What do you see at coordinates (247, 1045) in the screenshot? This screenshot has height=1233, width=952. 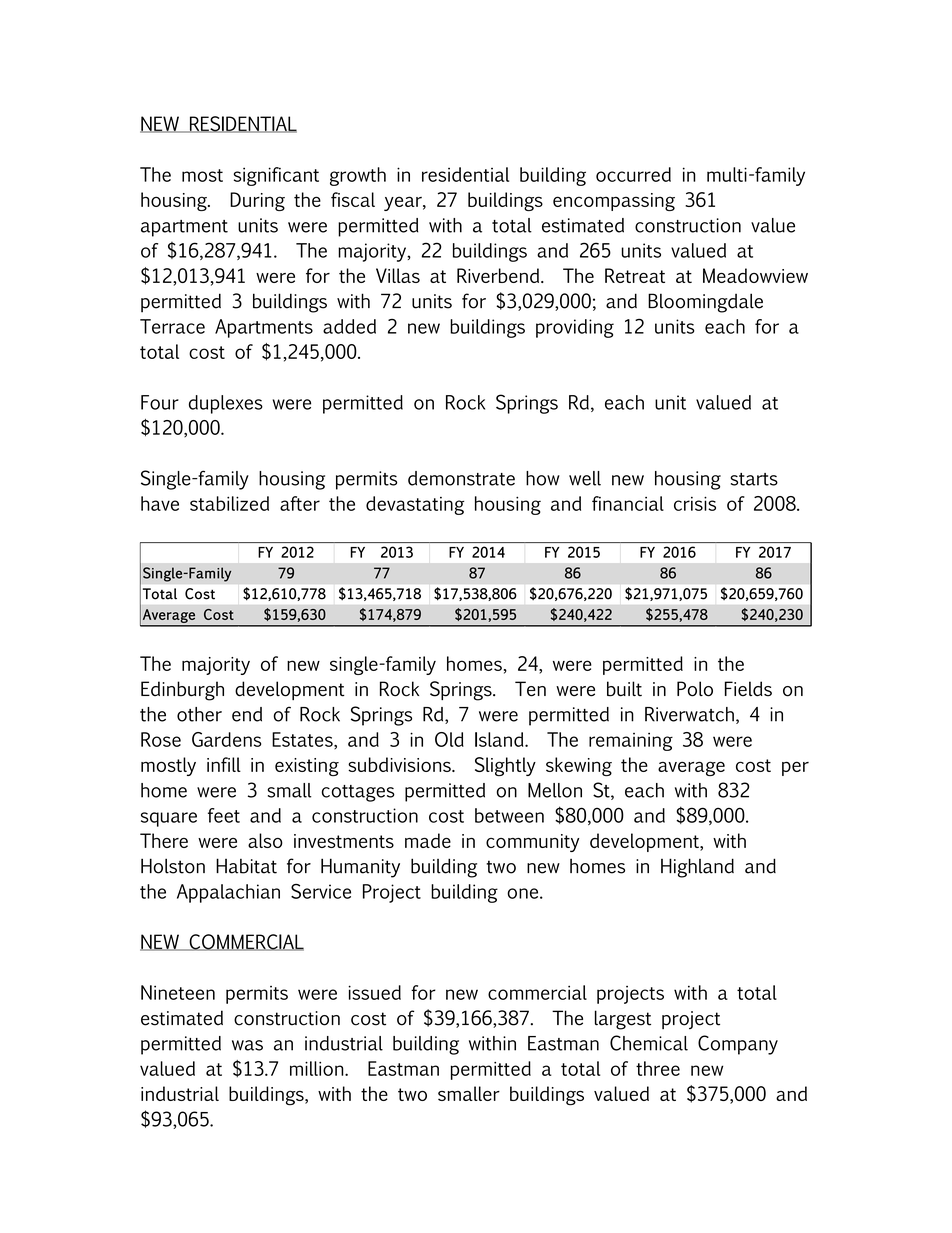 I see `was` at bounding box center [247, 1045].
